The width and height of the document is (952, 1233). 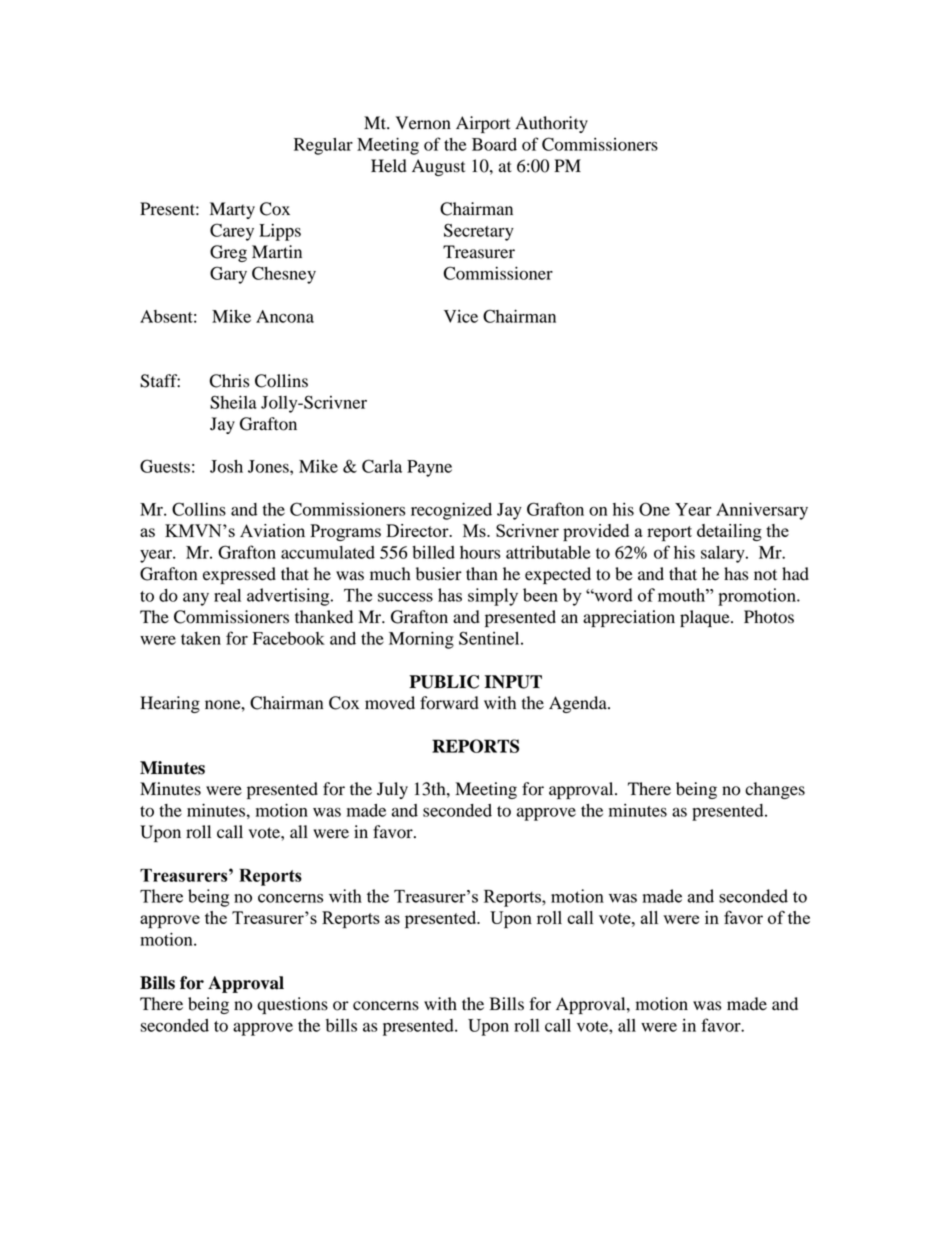 I want to click on questions, so click(x=292, y=1005).
